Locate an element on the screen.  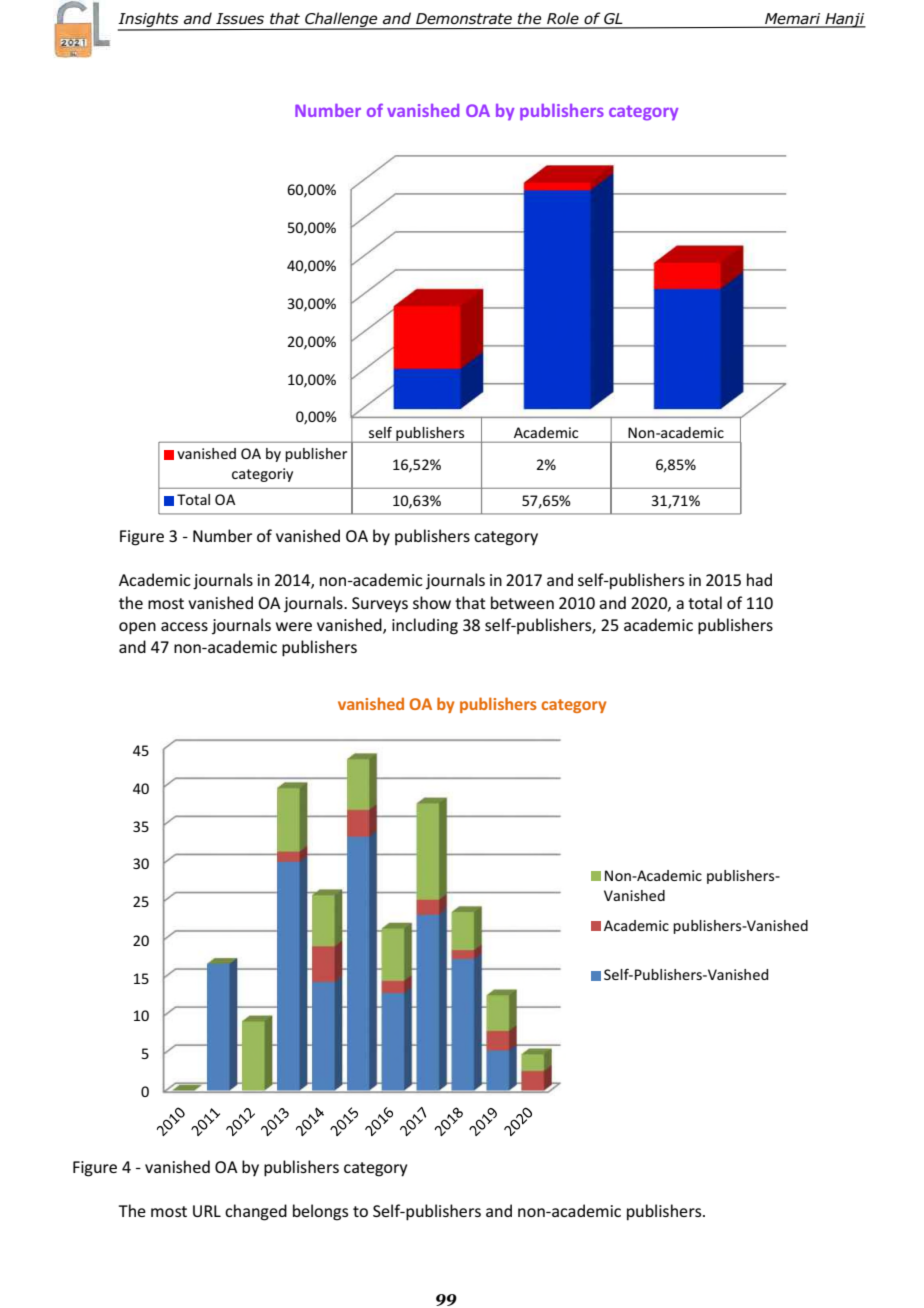
access is located at coordinates (184, 626).
